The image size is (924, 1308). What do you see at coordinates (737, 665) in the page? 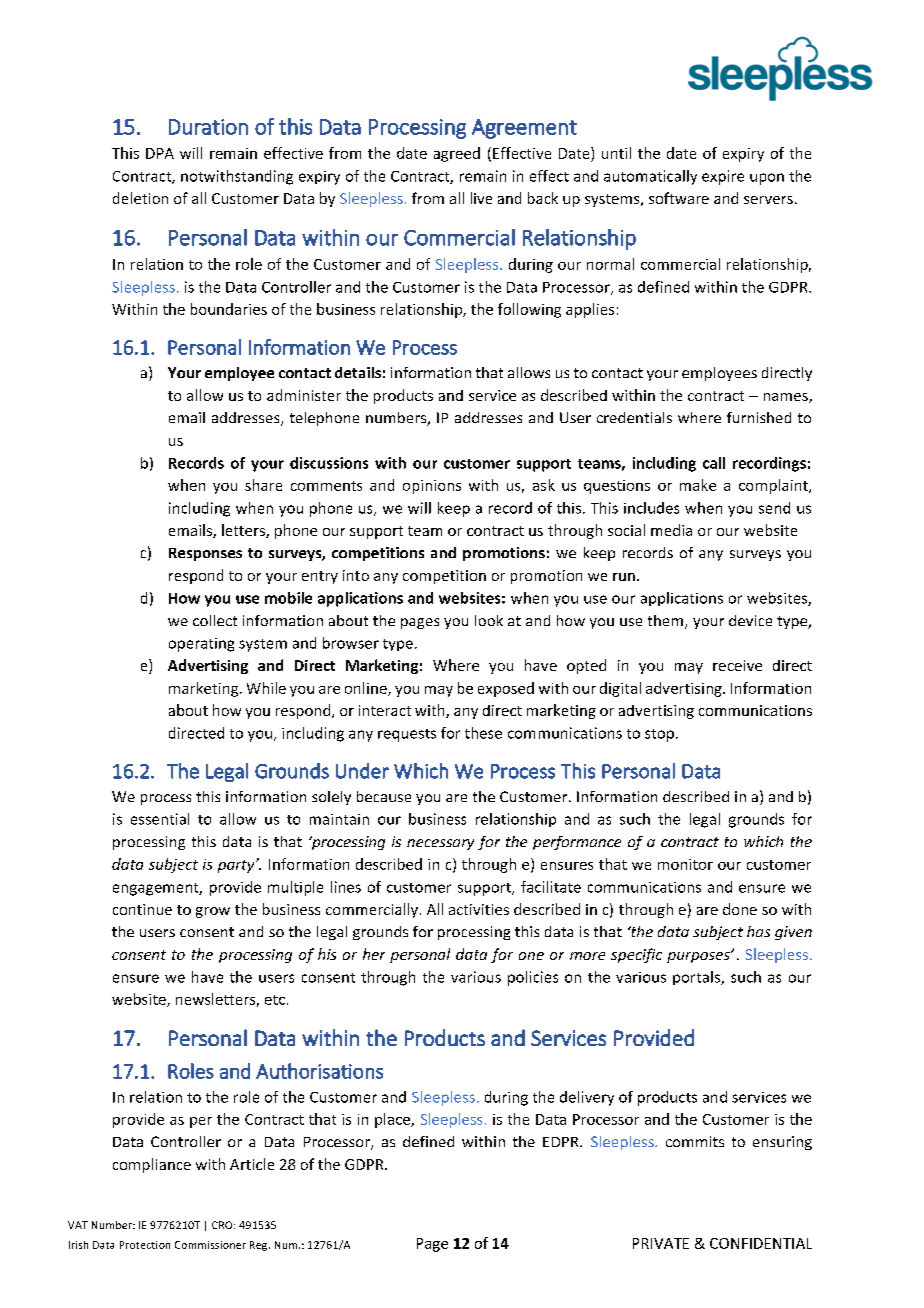
I see `receive` at bounding box center [737, 665].
